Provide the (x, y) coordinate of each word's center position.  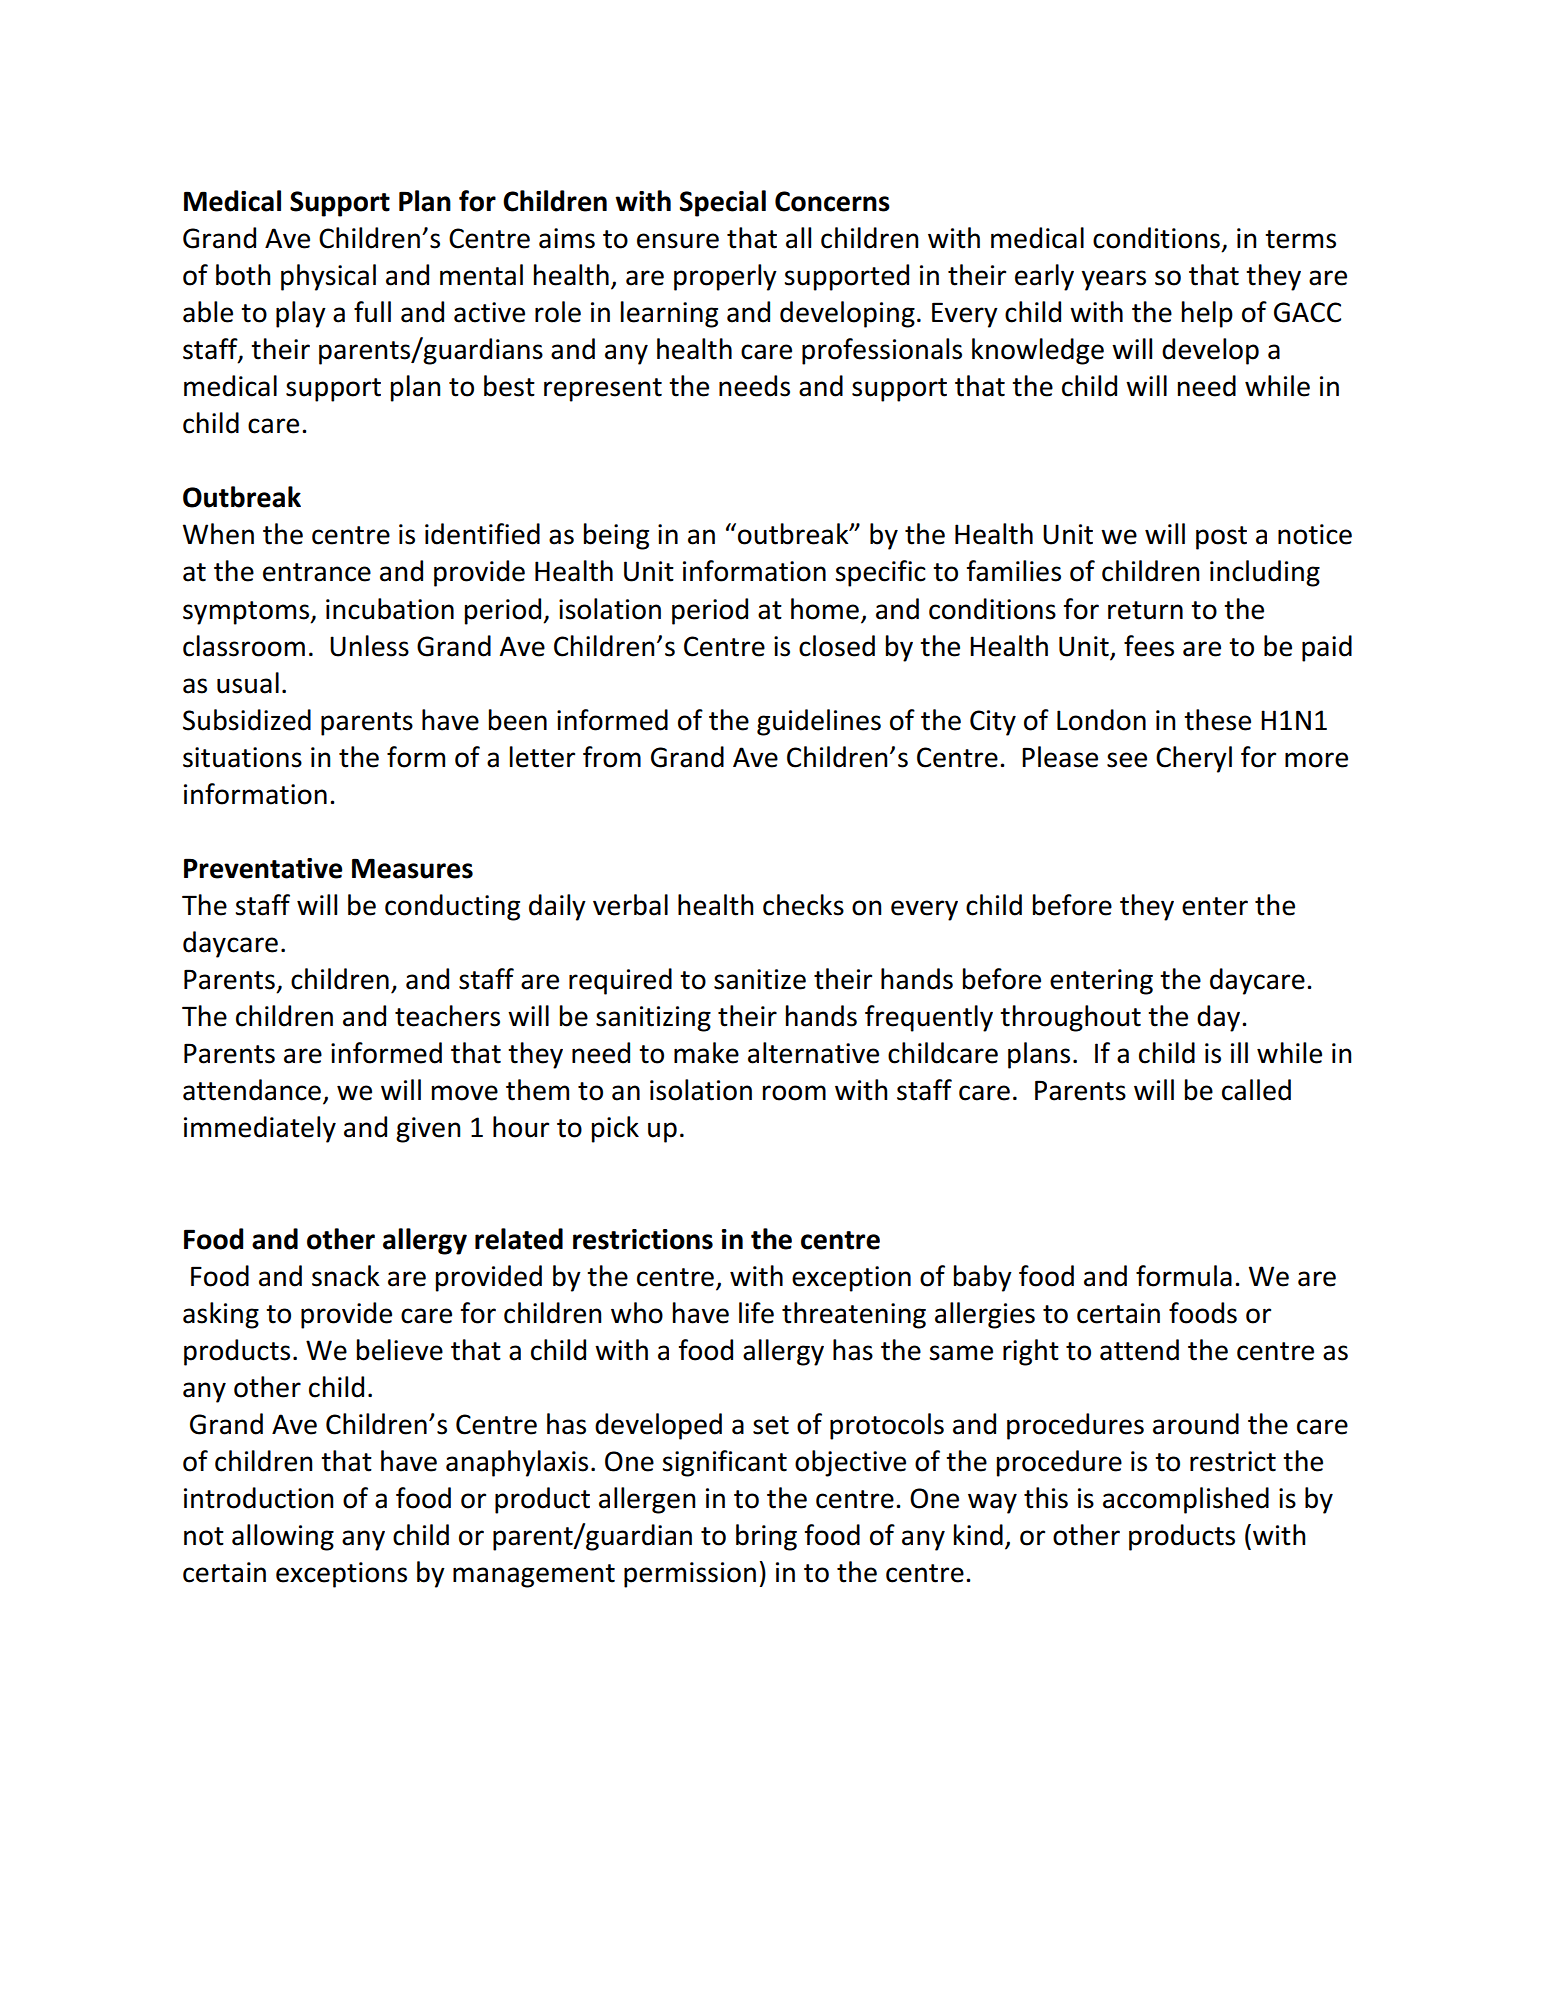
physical (328, 277)
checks (803, 905)
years (1113, 280)
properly (725, 277)
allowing (283, 1537)
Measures (412, 868)
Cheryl (1194, 759)
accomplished (1186, 1500)
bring (766, 1537)
